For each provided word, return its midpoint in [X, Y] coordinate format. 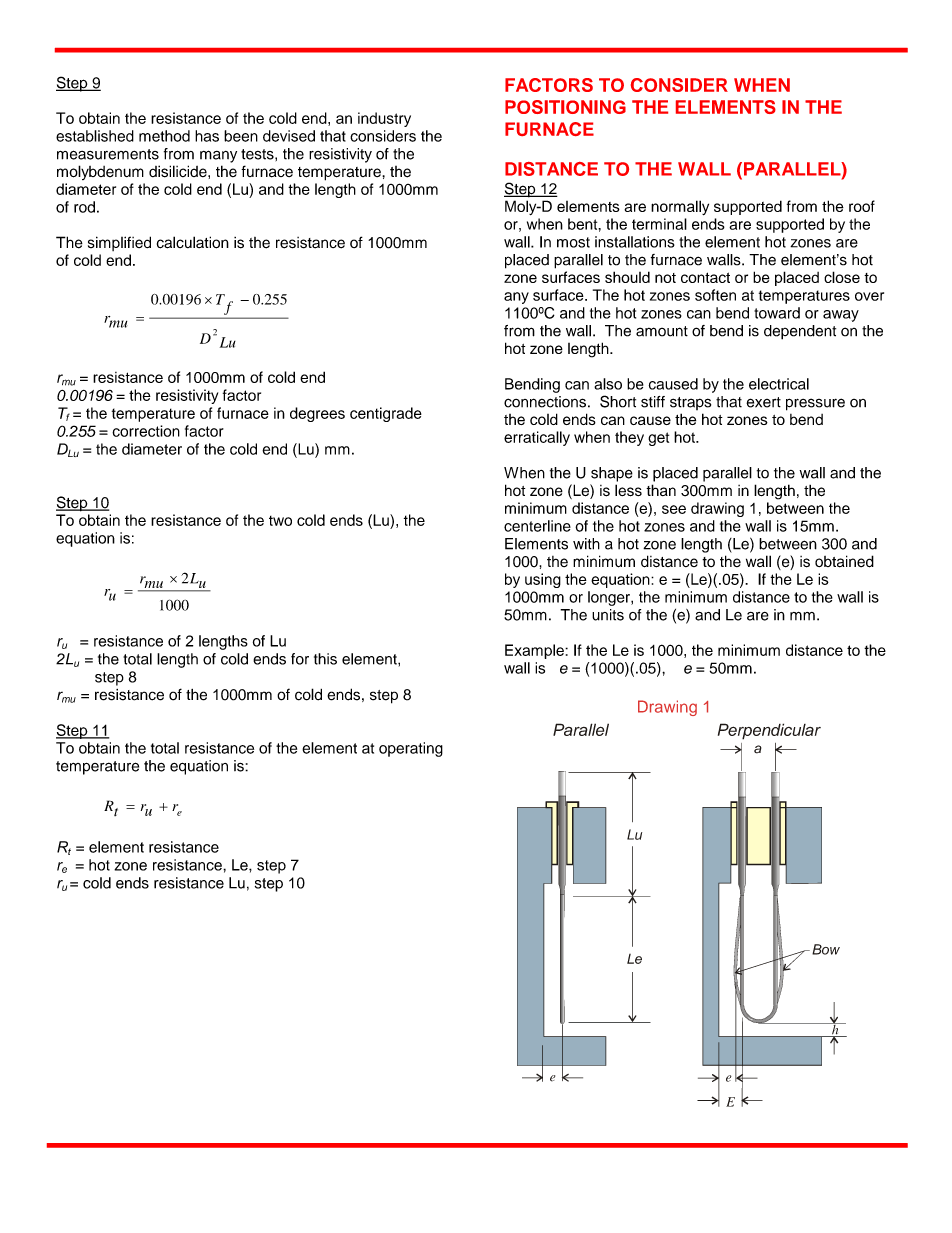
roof [862, 206]
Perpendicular [769, 731]
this [325, 659]
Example [535, 651]
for [300, 659]
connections [545, 402]
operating [411, 749]
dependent [800, 332]
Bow [826, 949]
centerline [537, 526]
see [674, 509]
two [280, 521]
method [164, 136]
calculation [193, 242]
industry [384, 119]
